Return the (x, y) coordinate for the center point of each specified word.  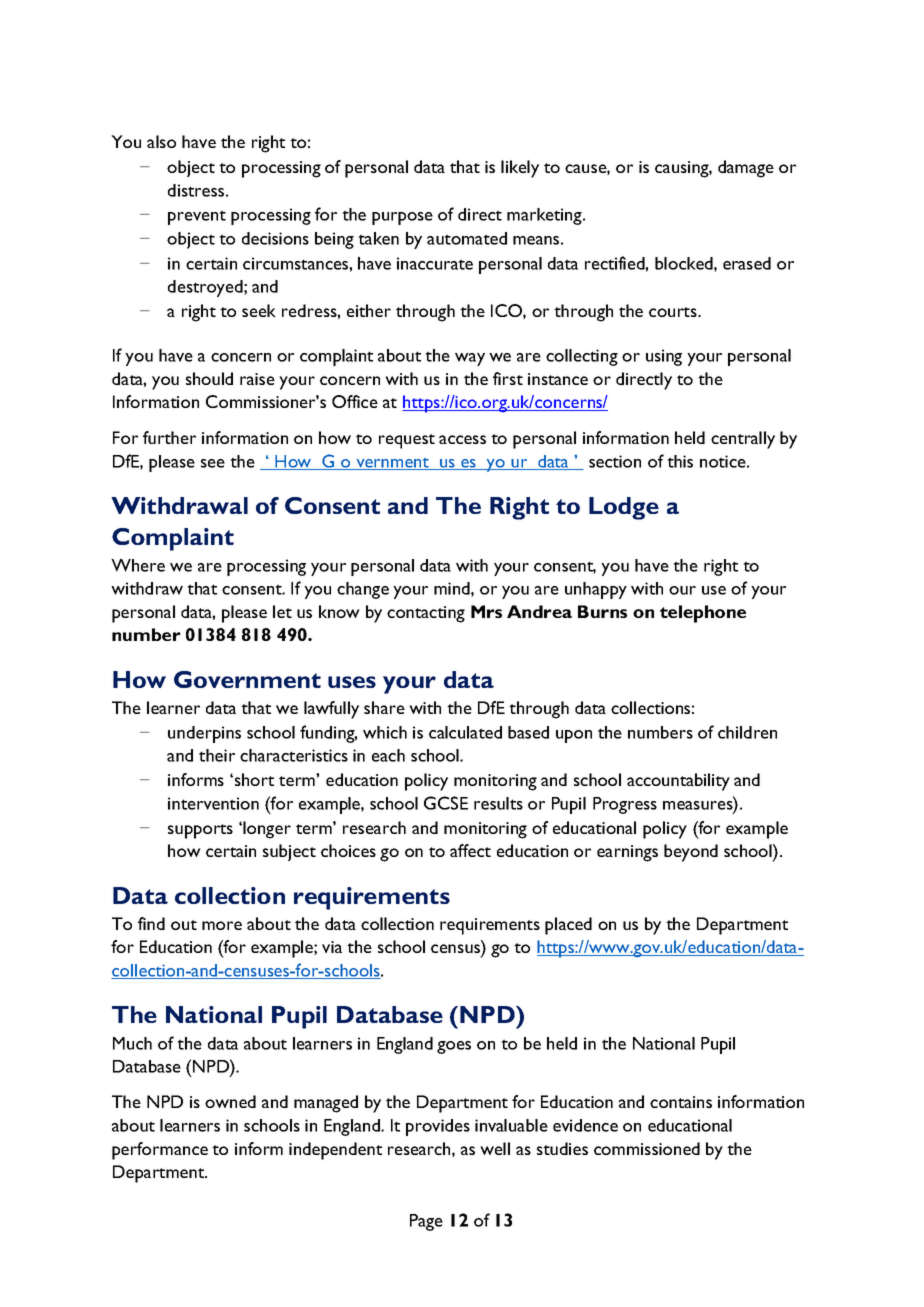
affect (470, 850)
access (462, 439)
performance (160, 1151)
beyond (691, 853)
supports (200, 831)
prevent (197, 217)
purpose (402, 218)
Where (138, 565)
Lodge (624, 508)
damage (746, 169)
